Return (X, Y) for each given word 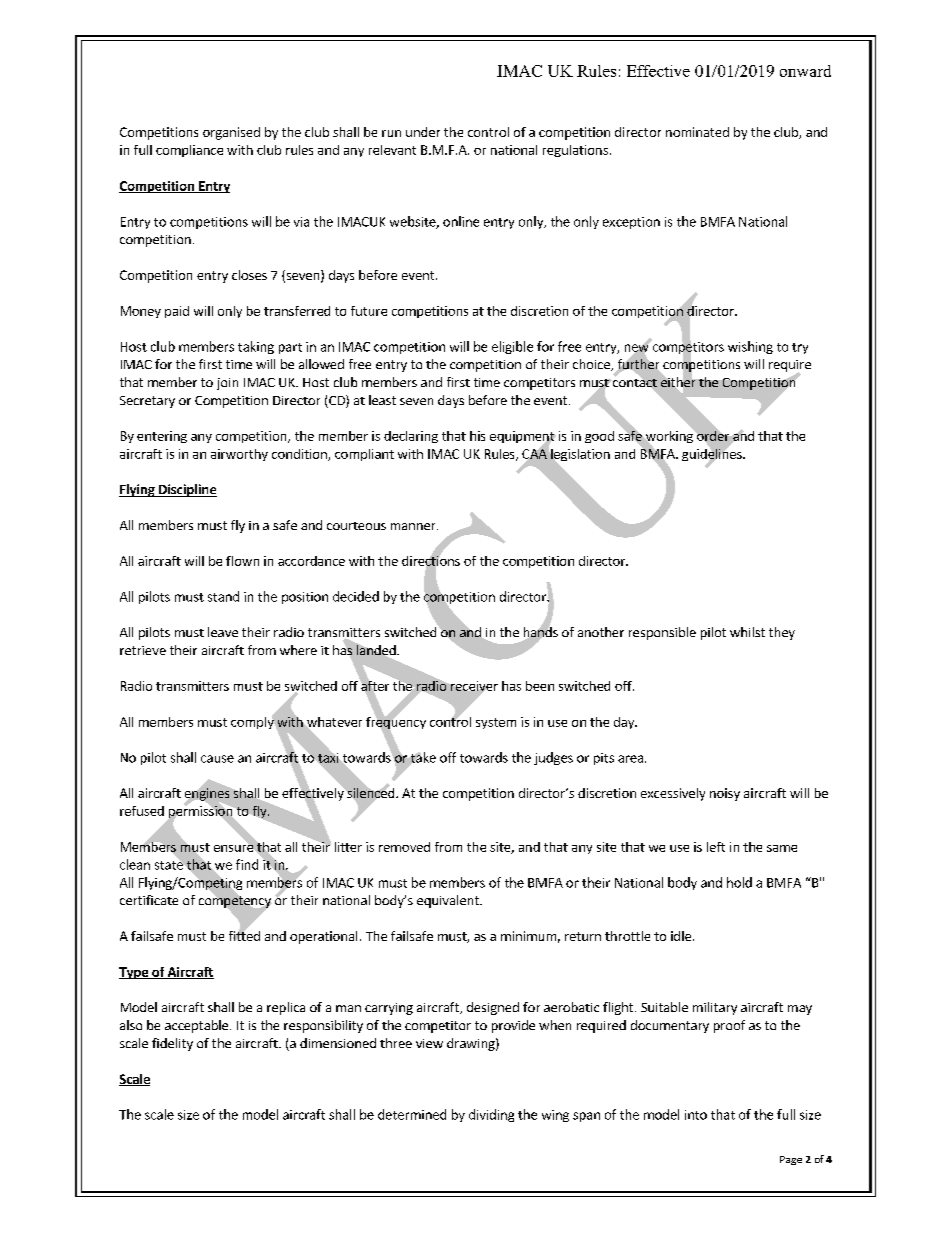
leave (223, 632)
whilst (747, 632)
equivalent (449, 901)
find (247, 864)
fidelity (172, 1044)
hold (739, 882)
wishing (750, 347)
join (227, 384)
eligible (512, 347)
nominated (697, 132)
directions (431, 560)
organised (231, 133)
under (423, 132)
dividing (491, 1115)
